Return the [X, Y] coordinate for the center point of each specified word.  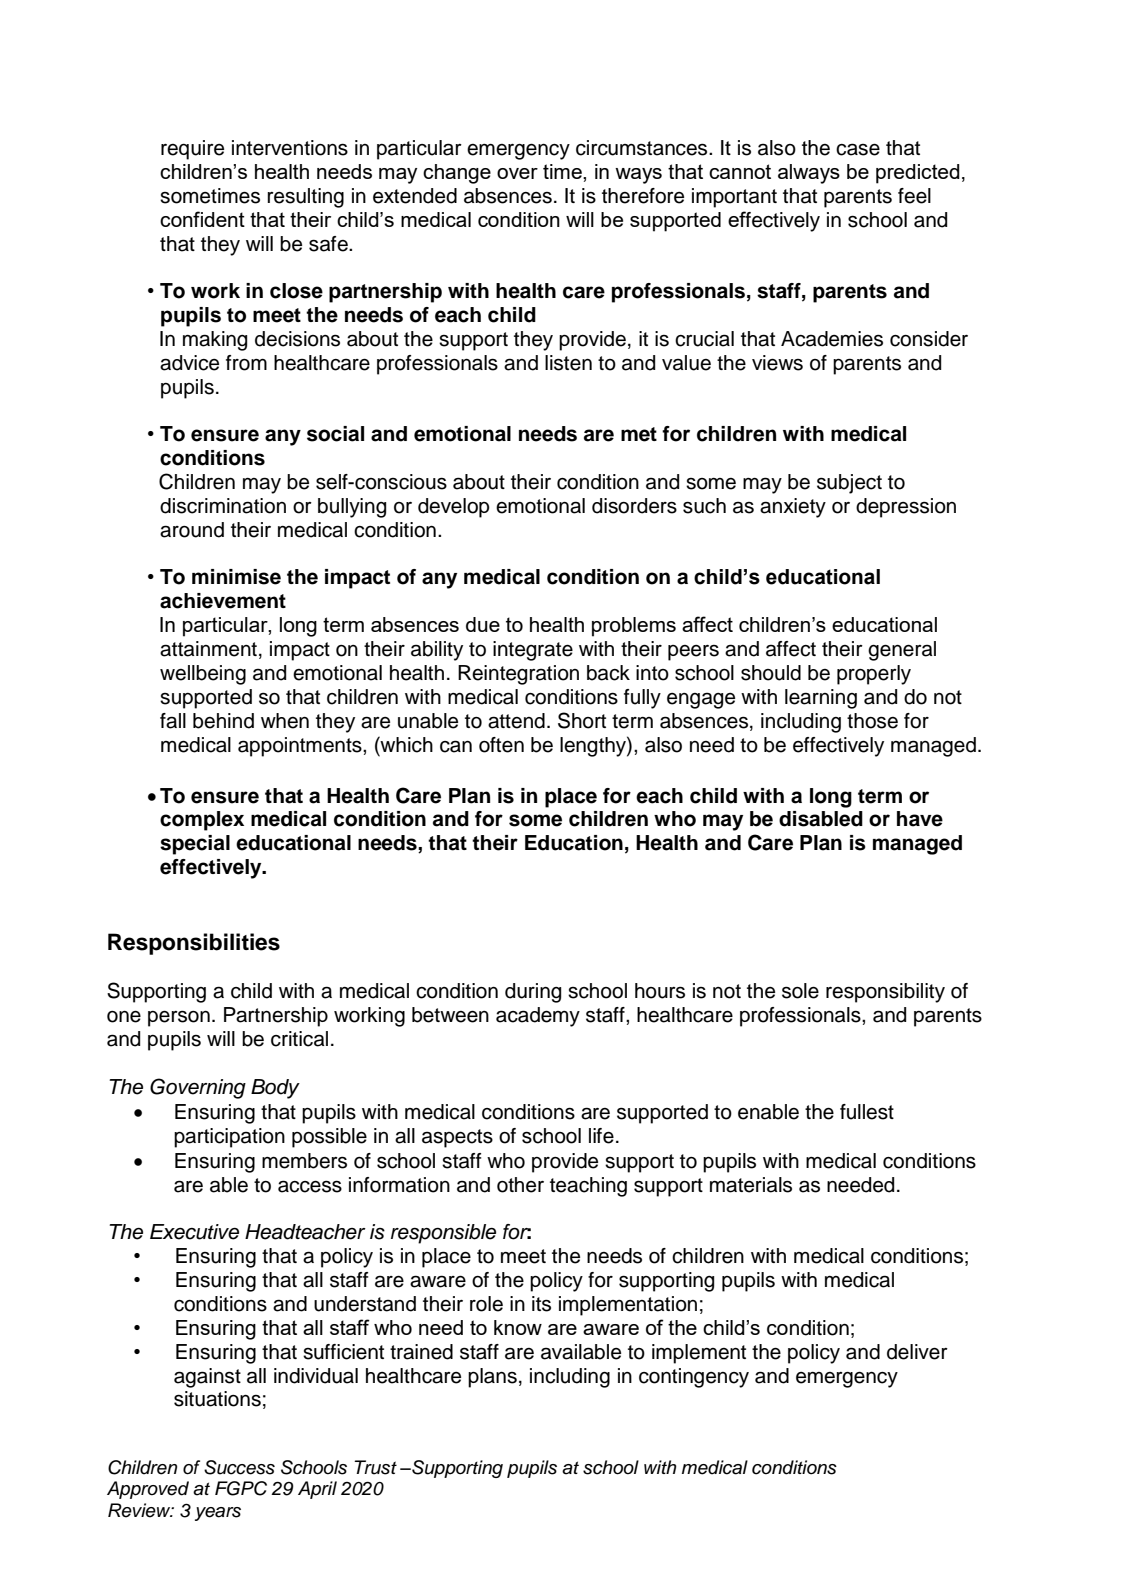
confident [202, 219]
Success [239, 1467]
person [179, 1018]
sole [800, 991]
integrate [533, 651]
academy [538, 1017]
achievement [223, 601]
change [457, 174]
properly [874, 675]
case [858, 149]
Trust [375, 1467]
